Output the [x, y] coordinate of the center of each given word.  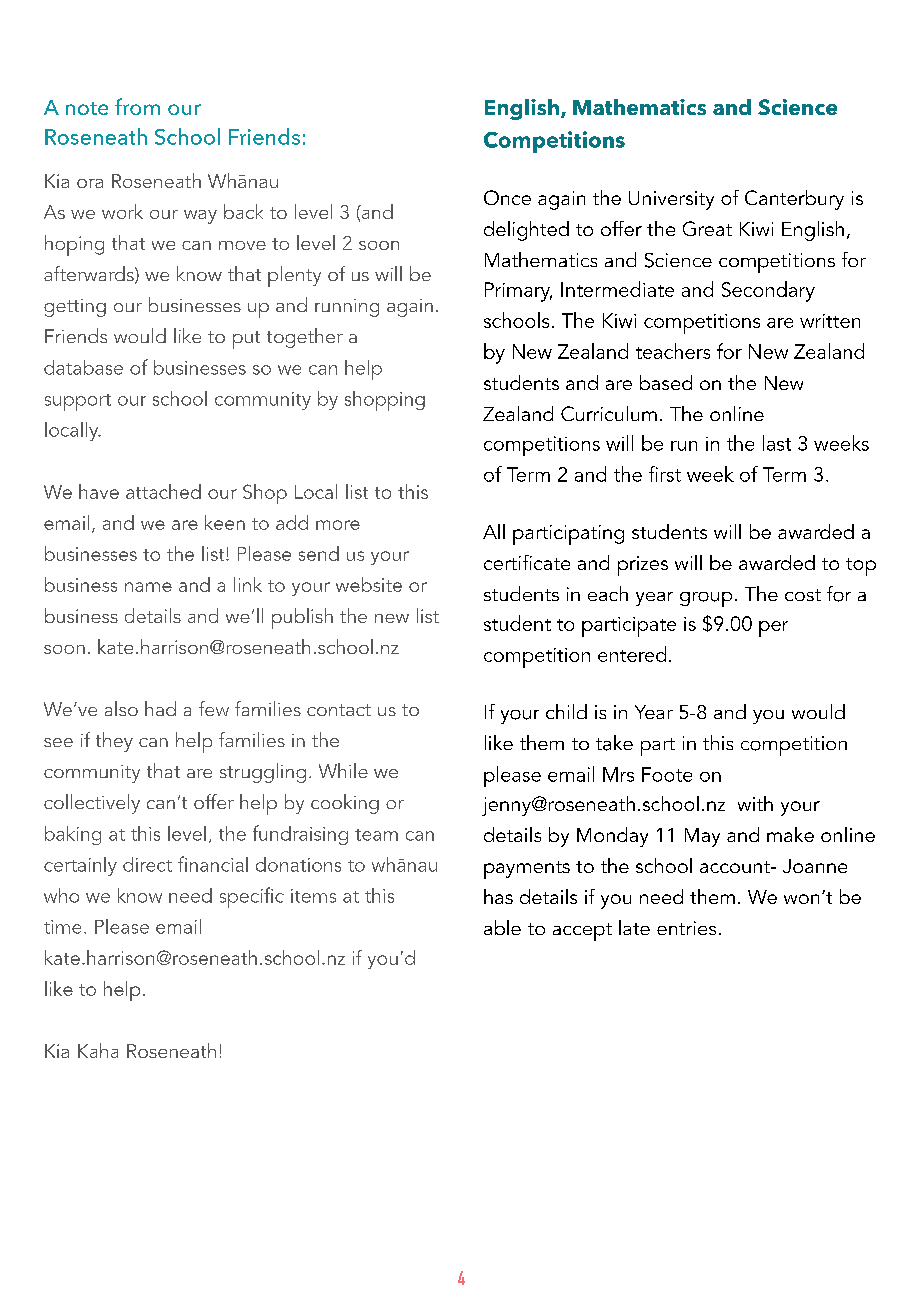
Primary [518, 292]
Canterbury [794, 200]
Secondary [768, 291]
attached [163, 491]
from [137, 106]
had [160, 708]
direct [147, 864]
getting [75, 308]
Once [507, 197]
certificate [527, 562]
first [665, 474]
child [566, 711]
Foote [667, 774]
